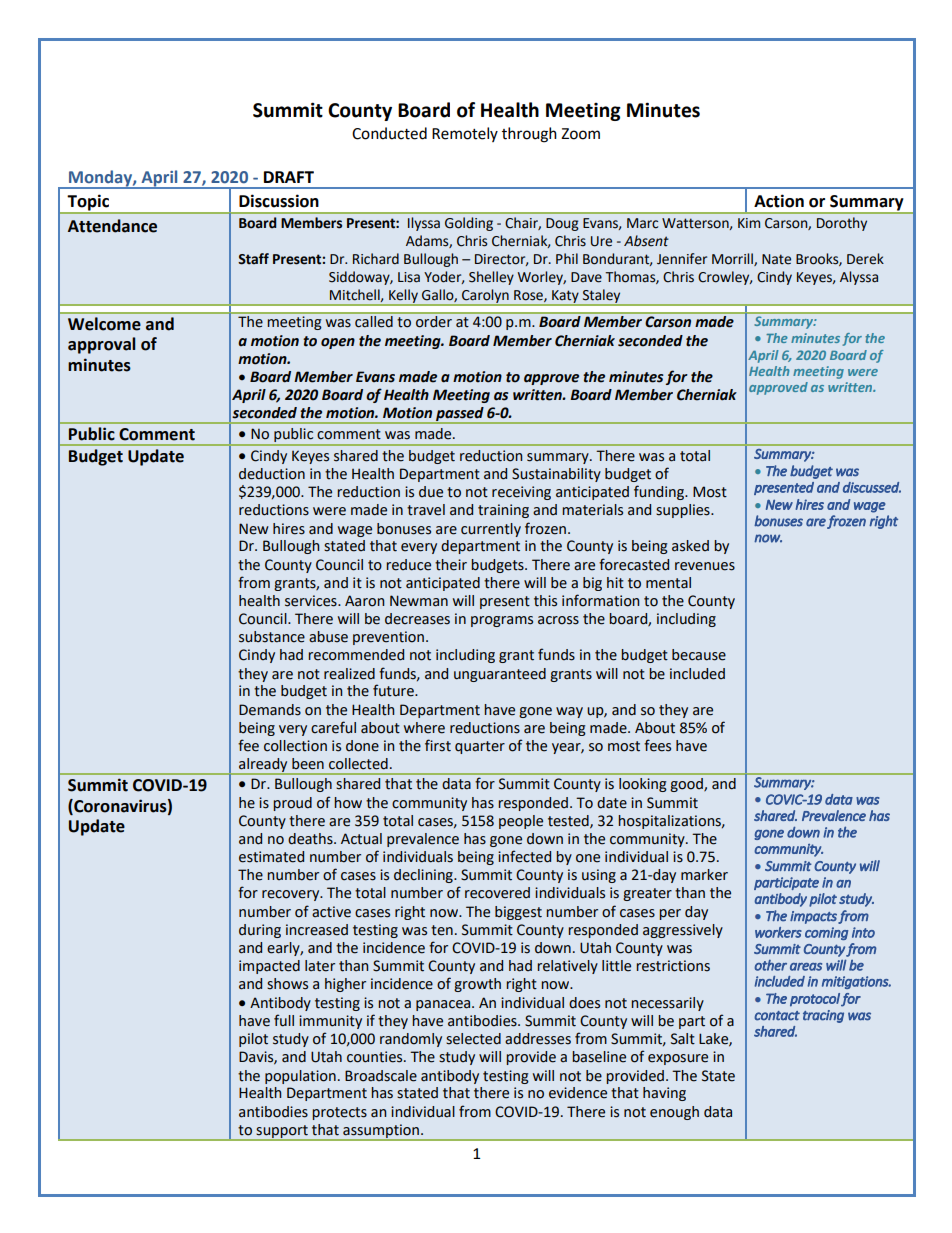 This screenshot has height=1233, width=952. I want to click on programs, so click(502, 621).
